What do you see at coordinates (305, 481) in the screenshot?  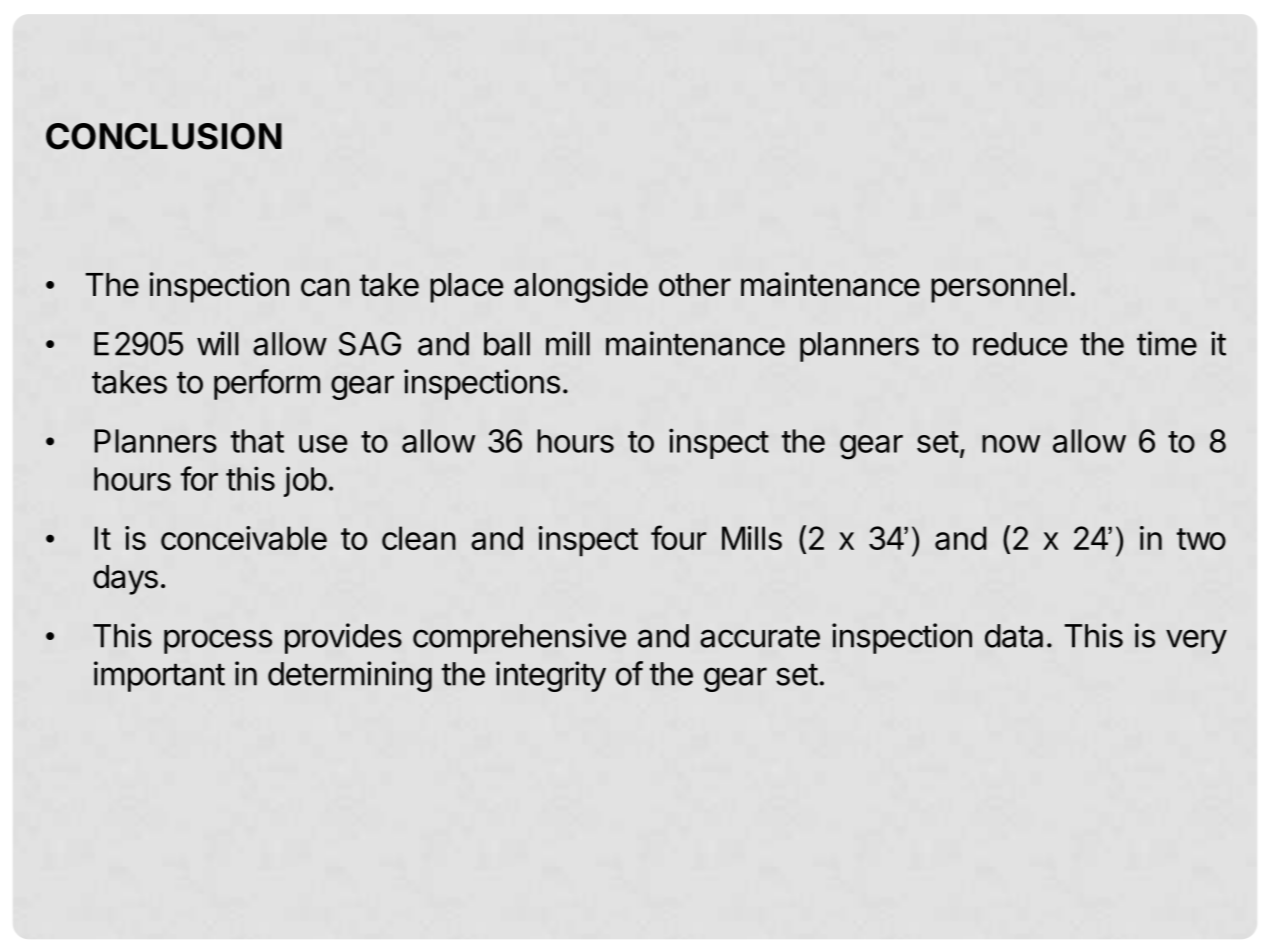 I see `job` at bounding box center [305, 481].
